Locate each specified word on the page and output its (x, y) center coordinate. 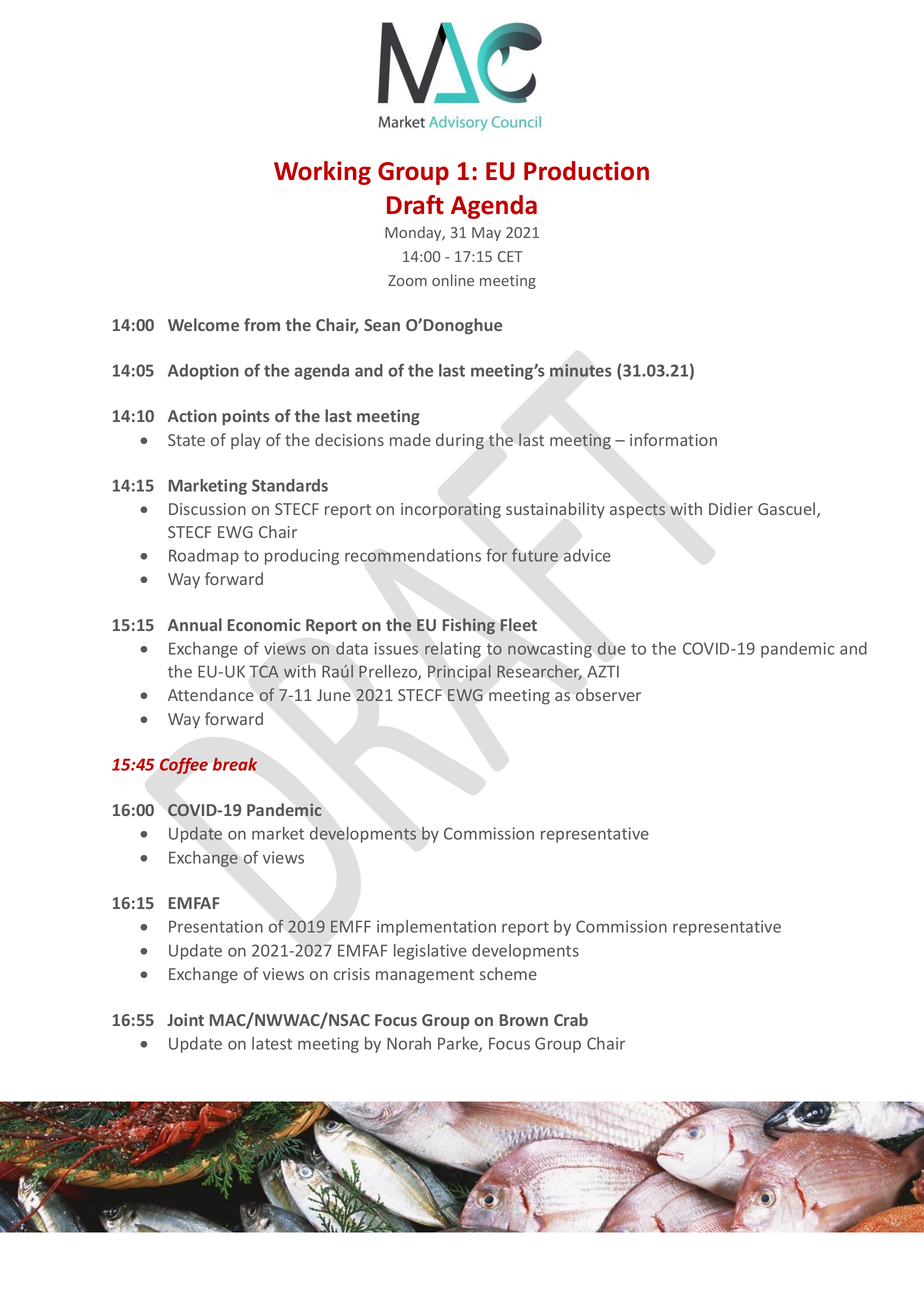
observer (608, 694)
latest (272, 1043)
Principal (459, 673)
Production (586, 171)
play (246, 441)
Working (322, 173)
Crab (571, 1019)
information (673, 439)
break (235, 764)
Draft (415, 205)
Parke (459, 1044)
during (460, 441)
